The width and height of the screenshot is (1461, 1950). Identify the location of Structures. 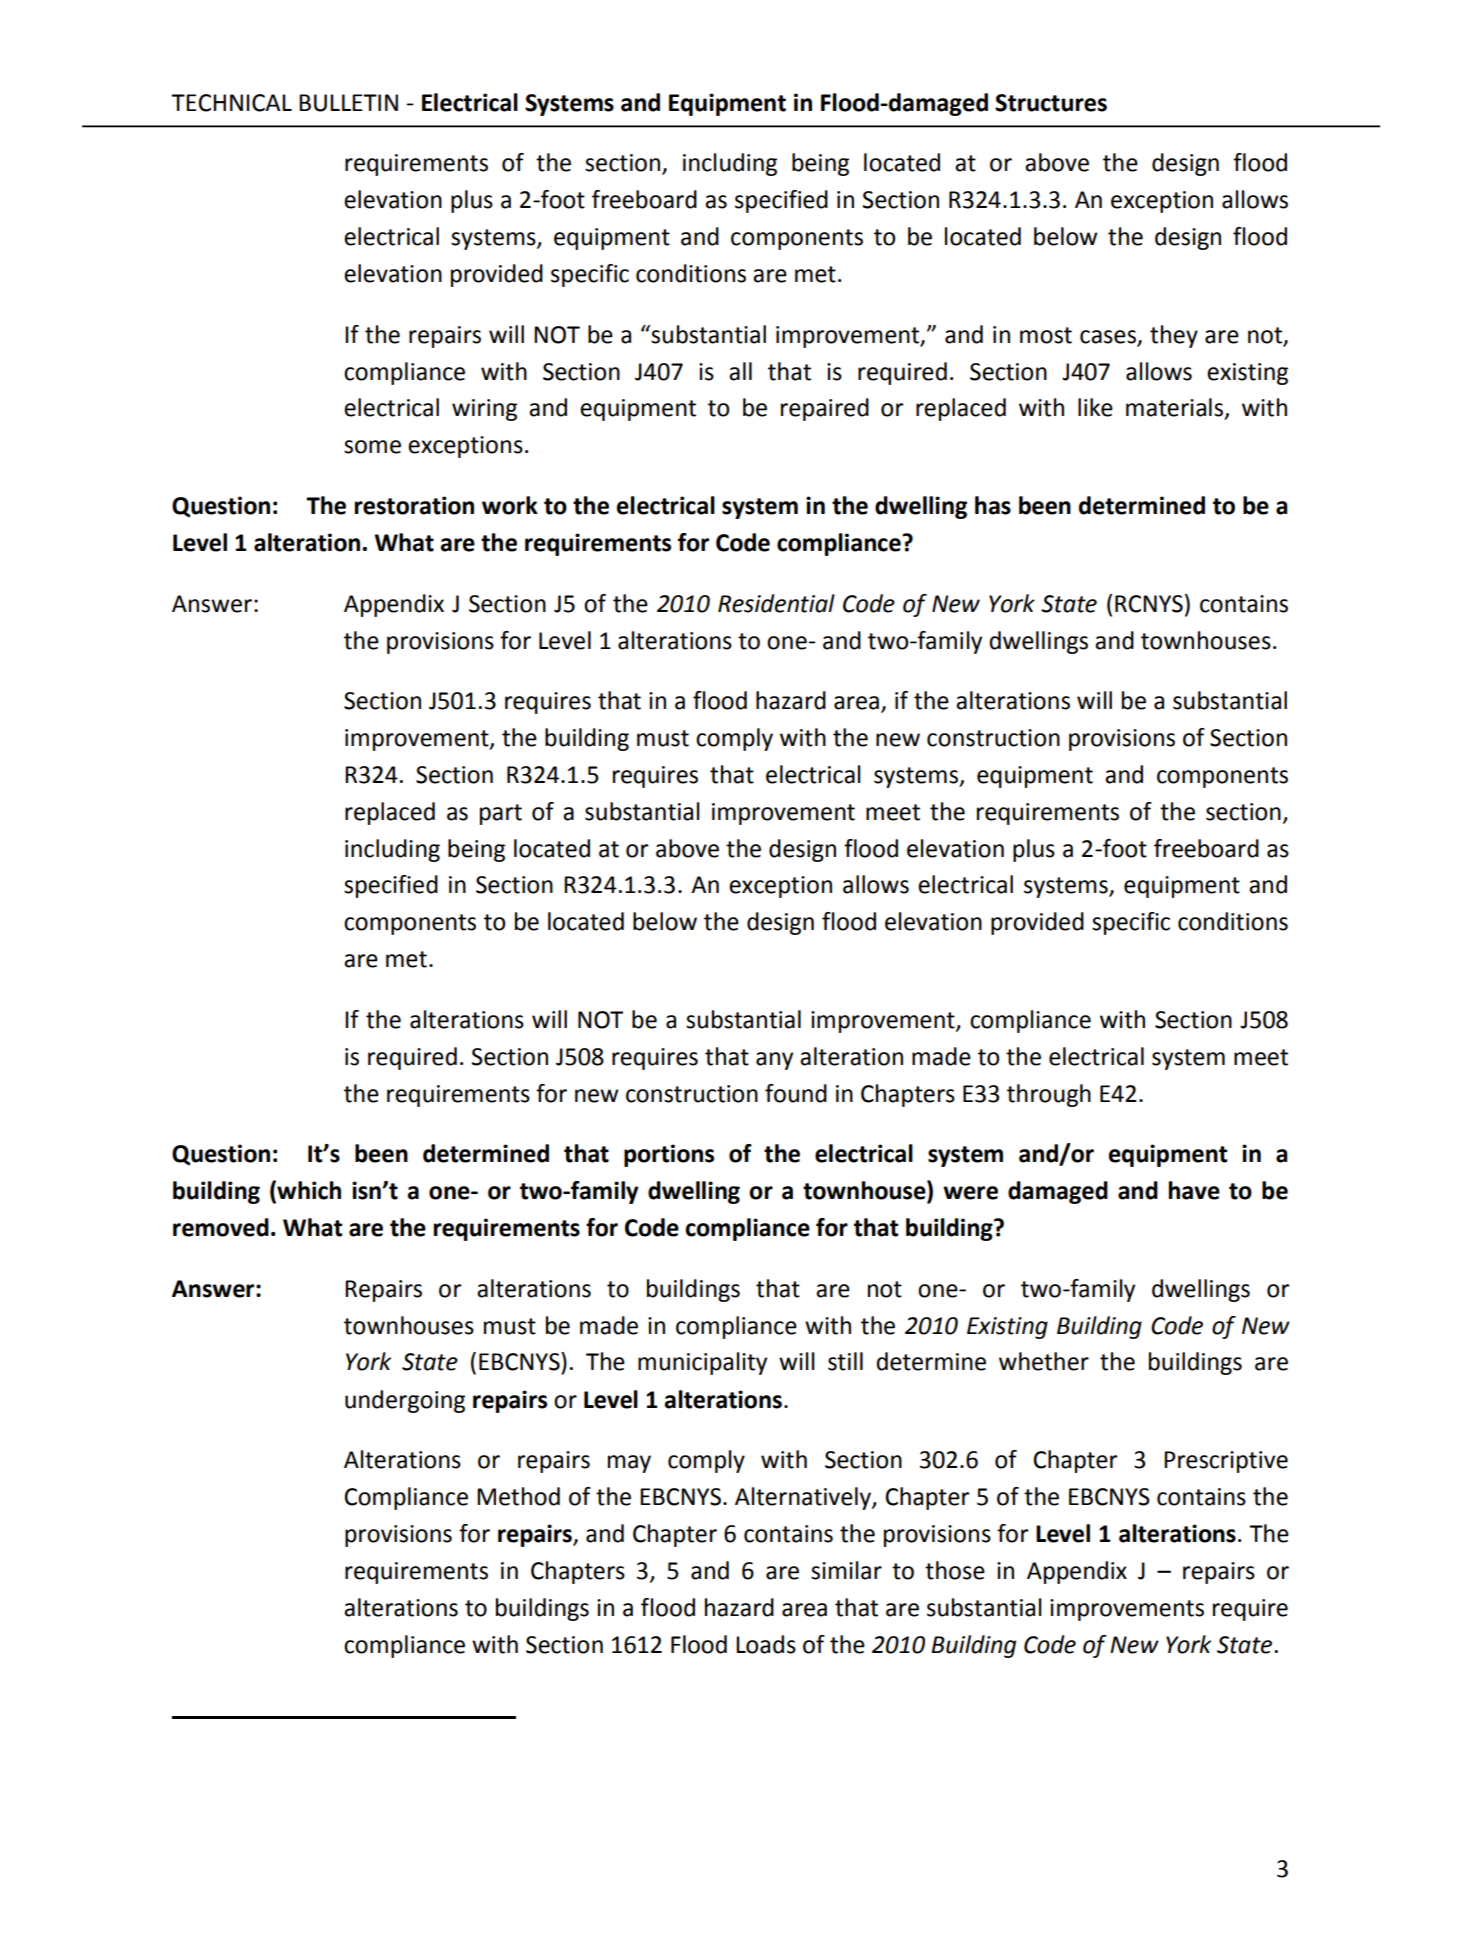
(1051, 103).
